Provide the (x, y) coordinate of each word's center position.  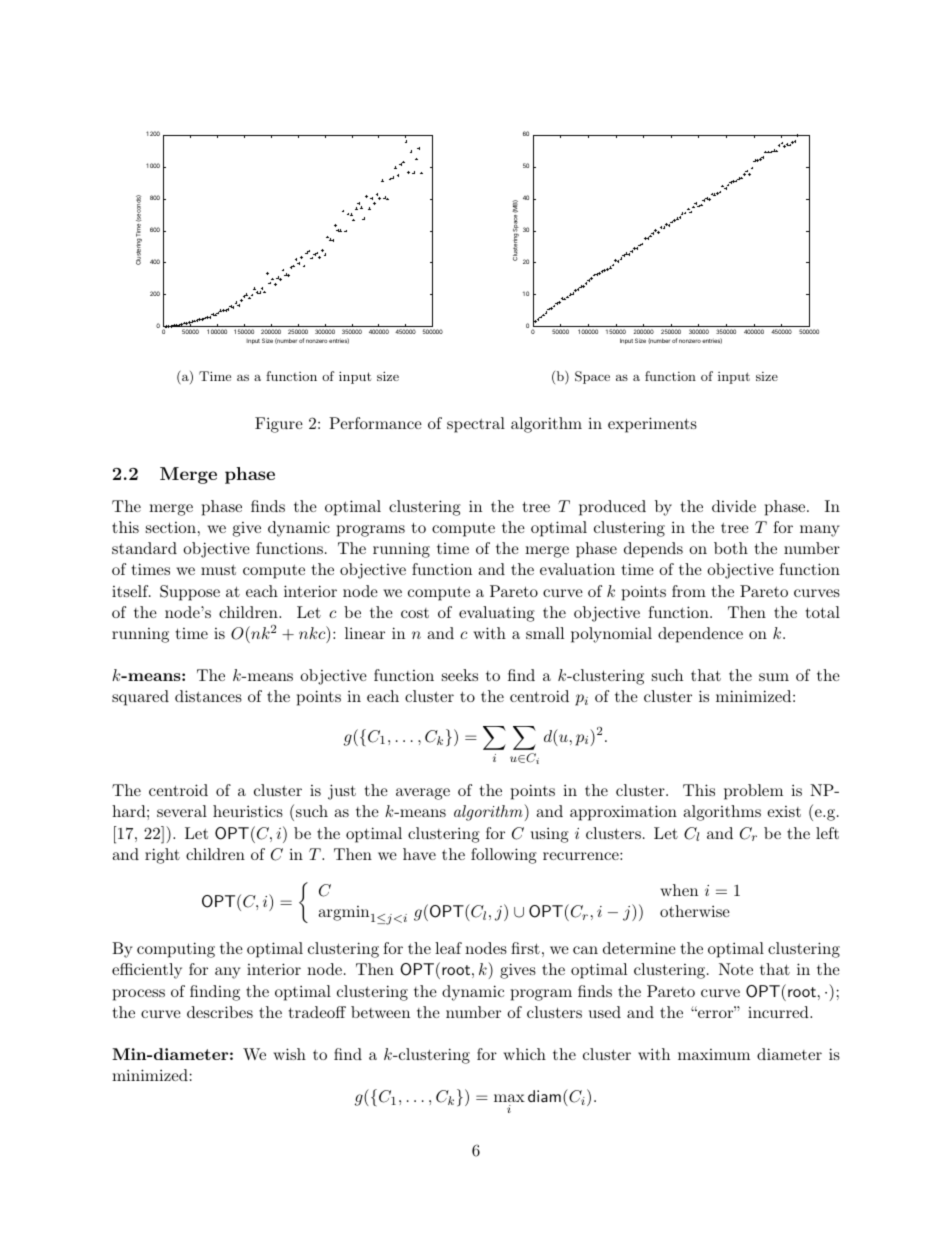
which (524, 1054)
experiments (652, 425)
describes (220, 1012)
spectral (476, 425)
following (504, 856)
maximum (714, 1054)
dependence (700, 635)
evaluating (497, 614)
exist (784, 811)
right (162, 856)
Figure (279, 425)
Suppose (190, 593)
